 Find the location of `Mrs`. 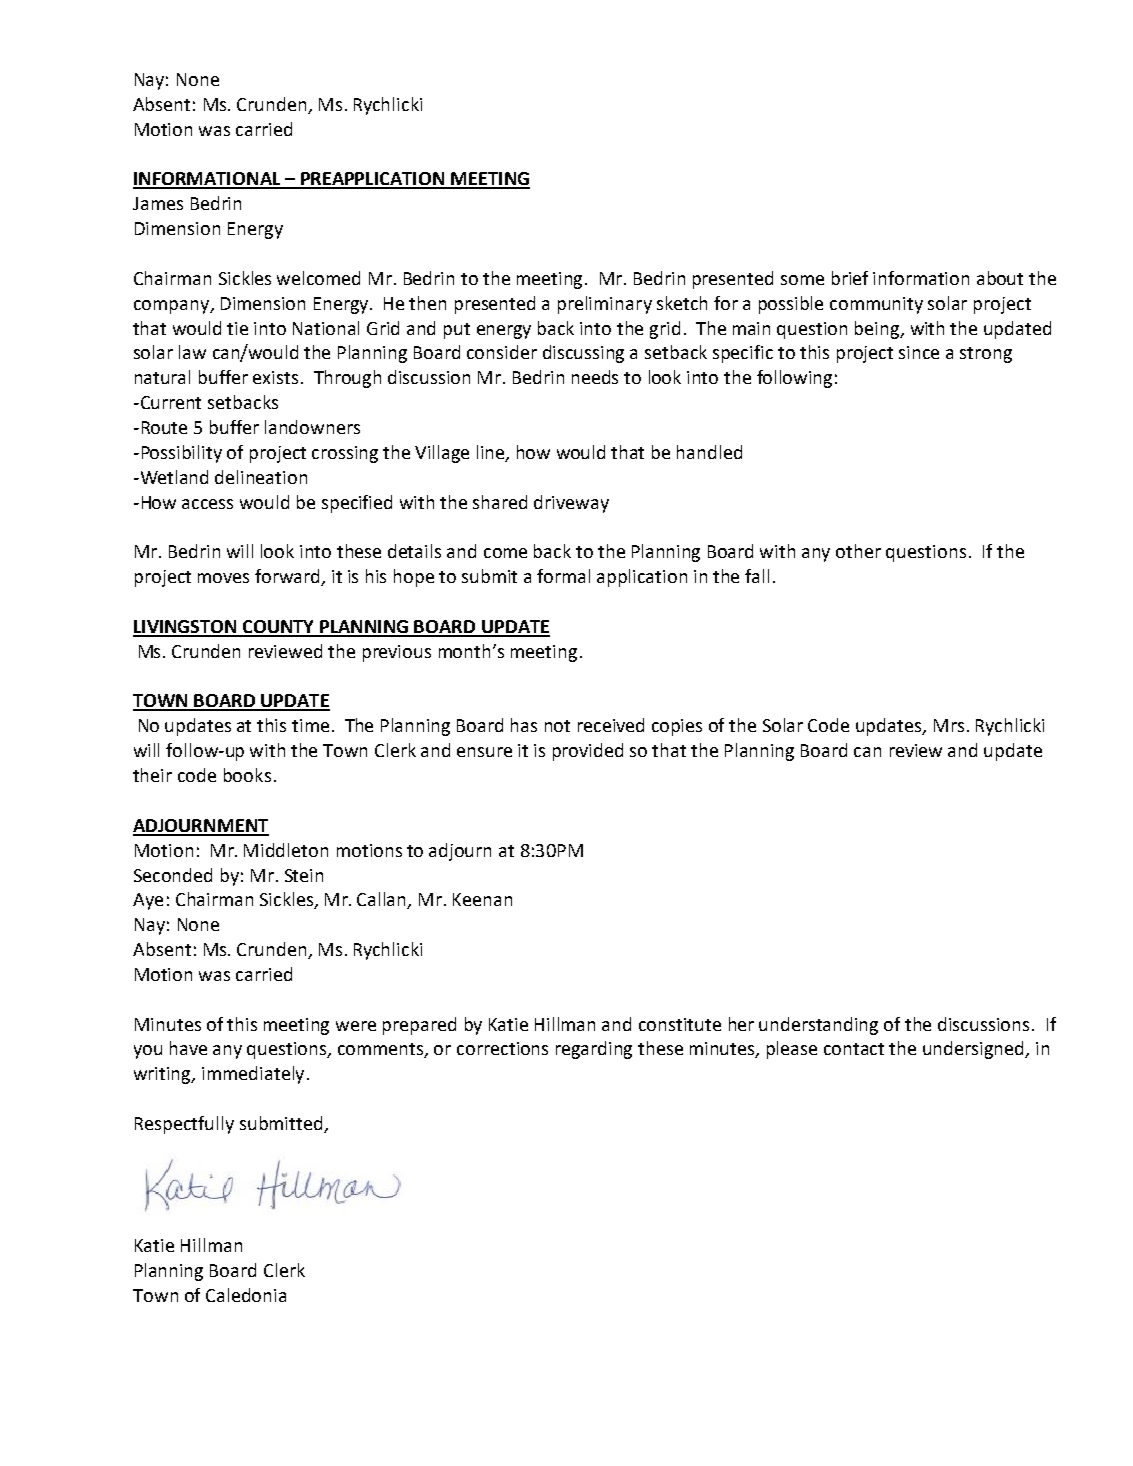

Mrs is located at coordinates (949, 725).
